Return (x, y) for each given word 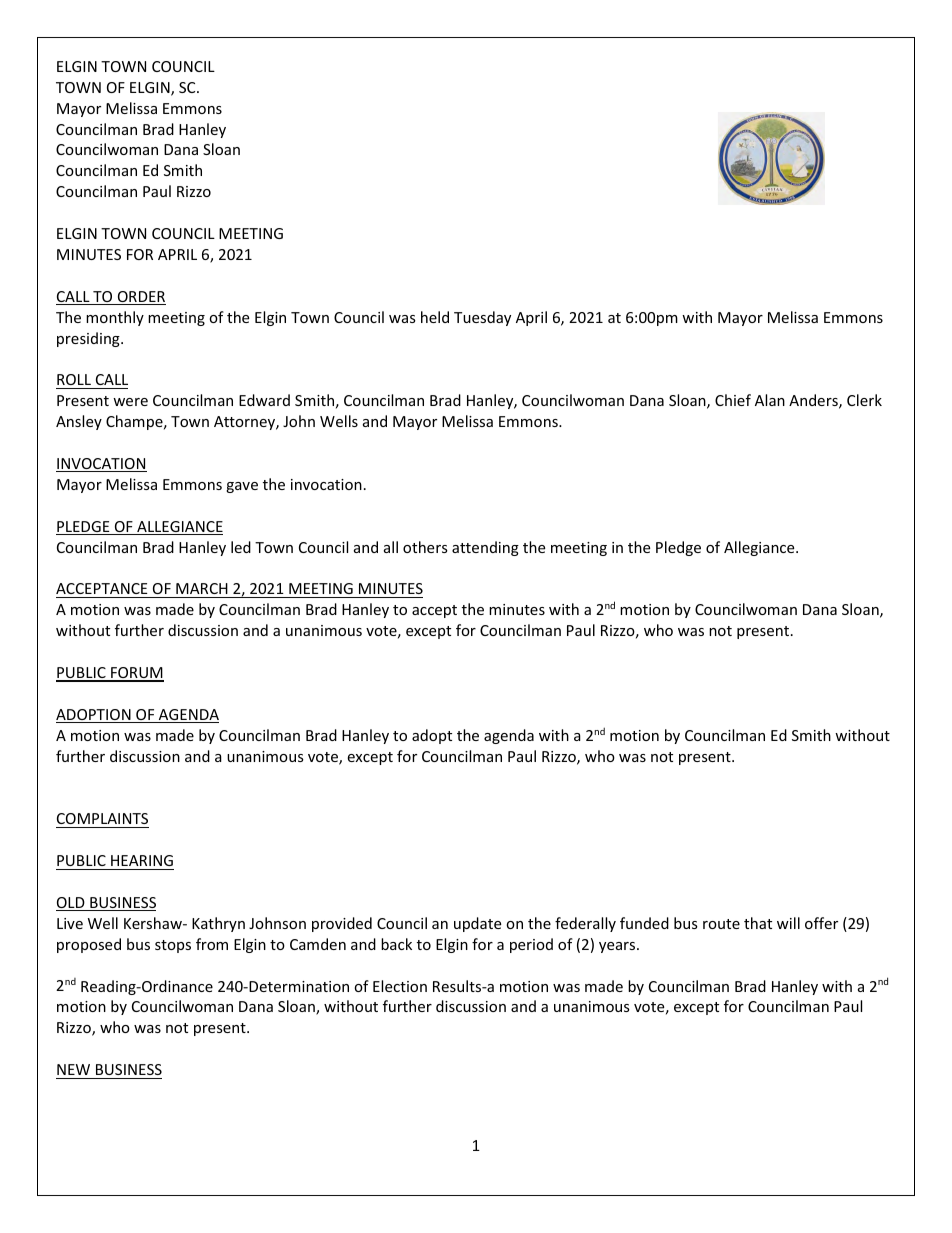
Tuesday (482, 318)
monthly (115, 318)
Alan (770, 400)
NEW (73, 1069)
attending (485, 548)
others (425, 547)
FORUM (136, 674)
